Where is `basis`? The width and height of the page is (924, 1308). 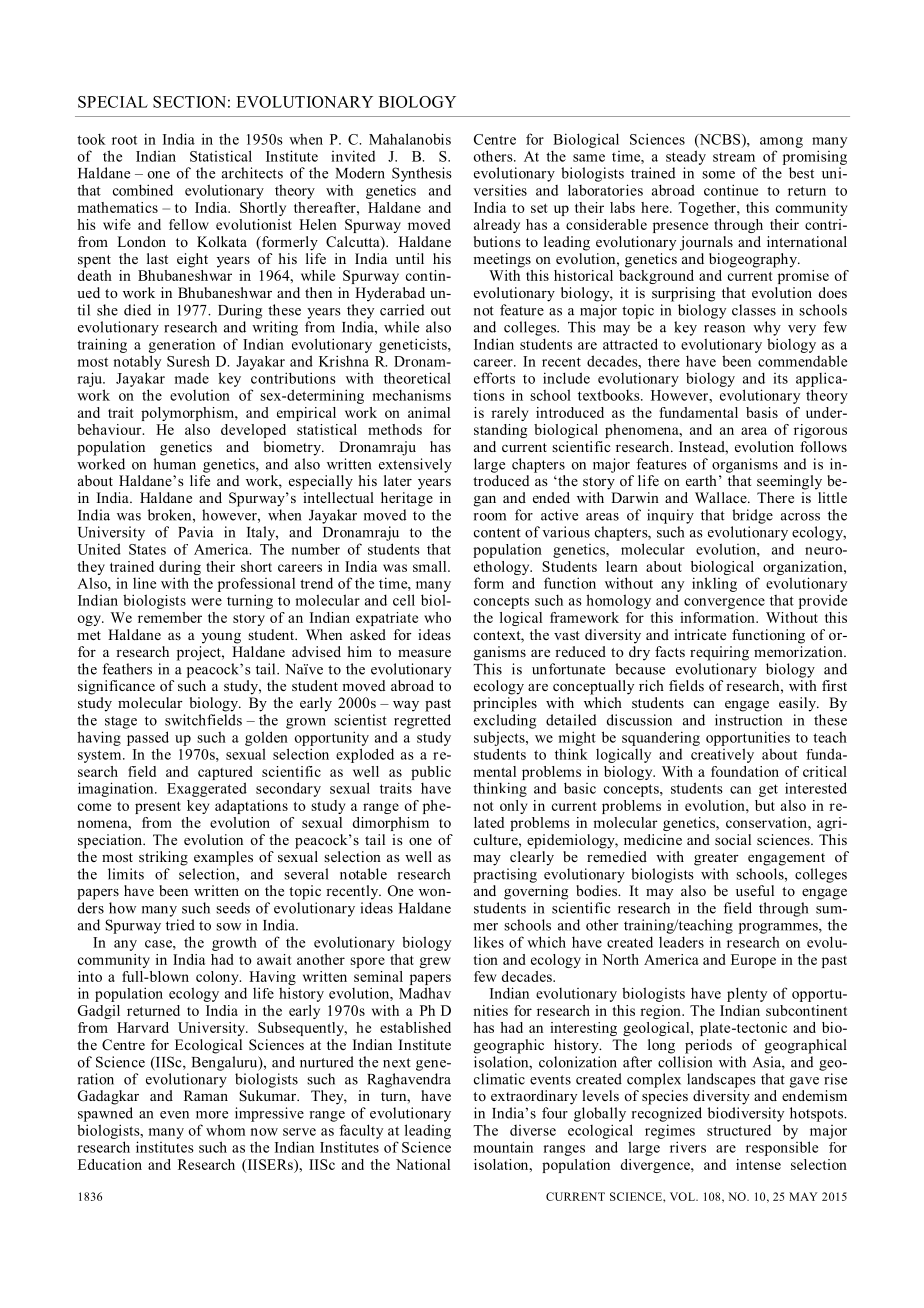 basis is located at coordinates (762, 412).
